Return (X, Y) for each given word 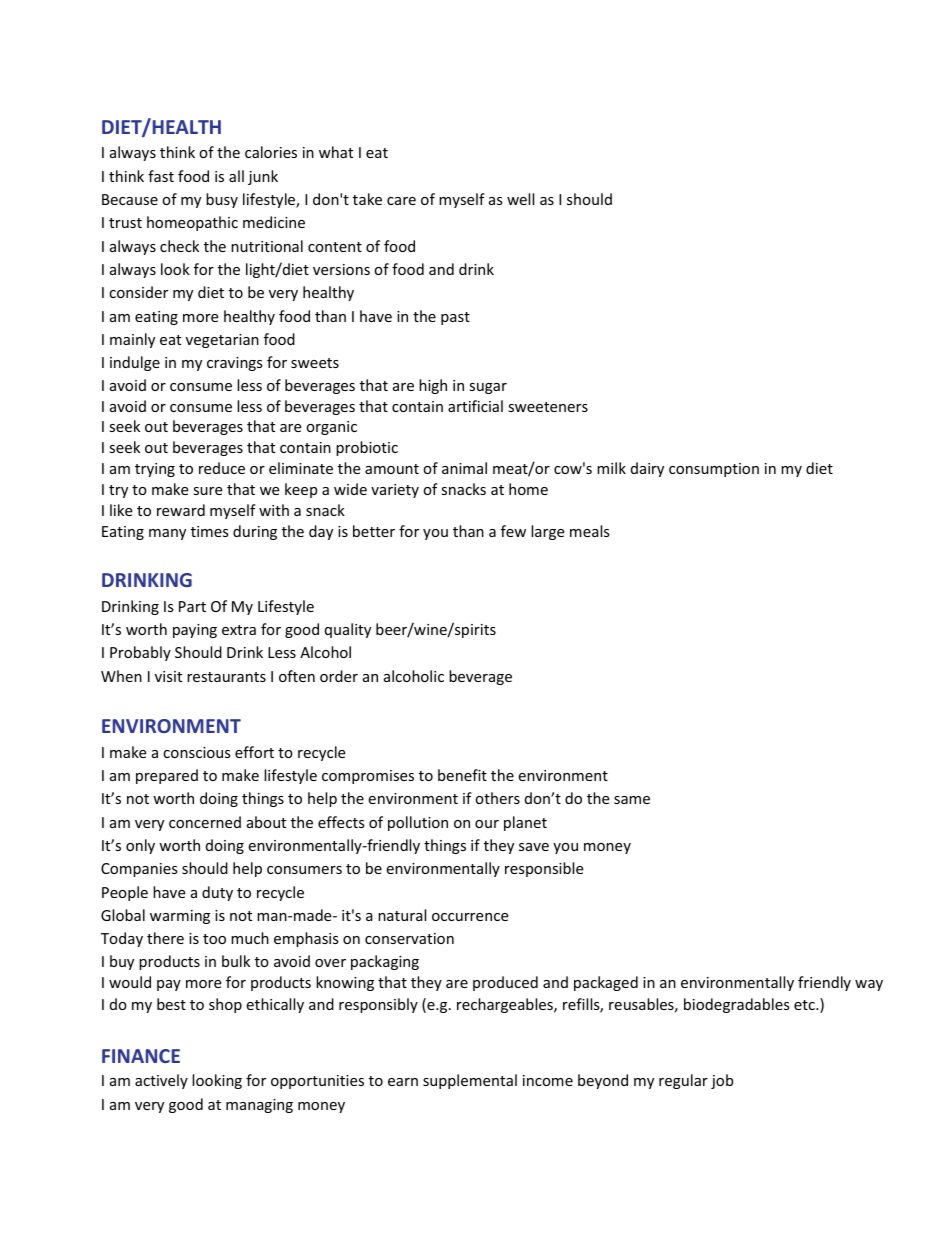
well (520, 199)
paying (195, 631)
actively (161, 1081)
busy (222, 200)
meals (590, 531)
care (401, 201)
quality (348, 630)
